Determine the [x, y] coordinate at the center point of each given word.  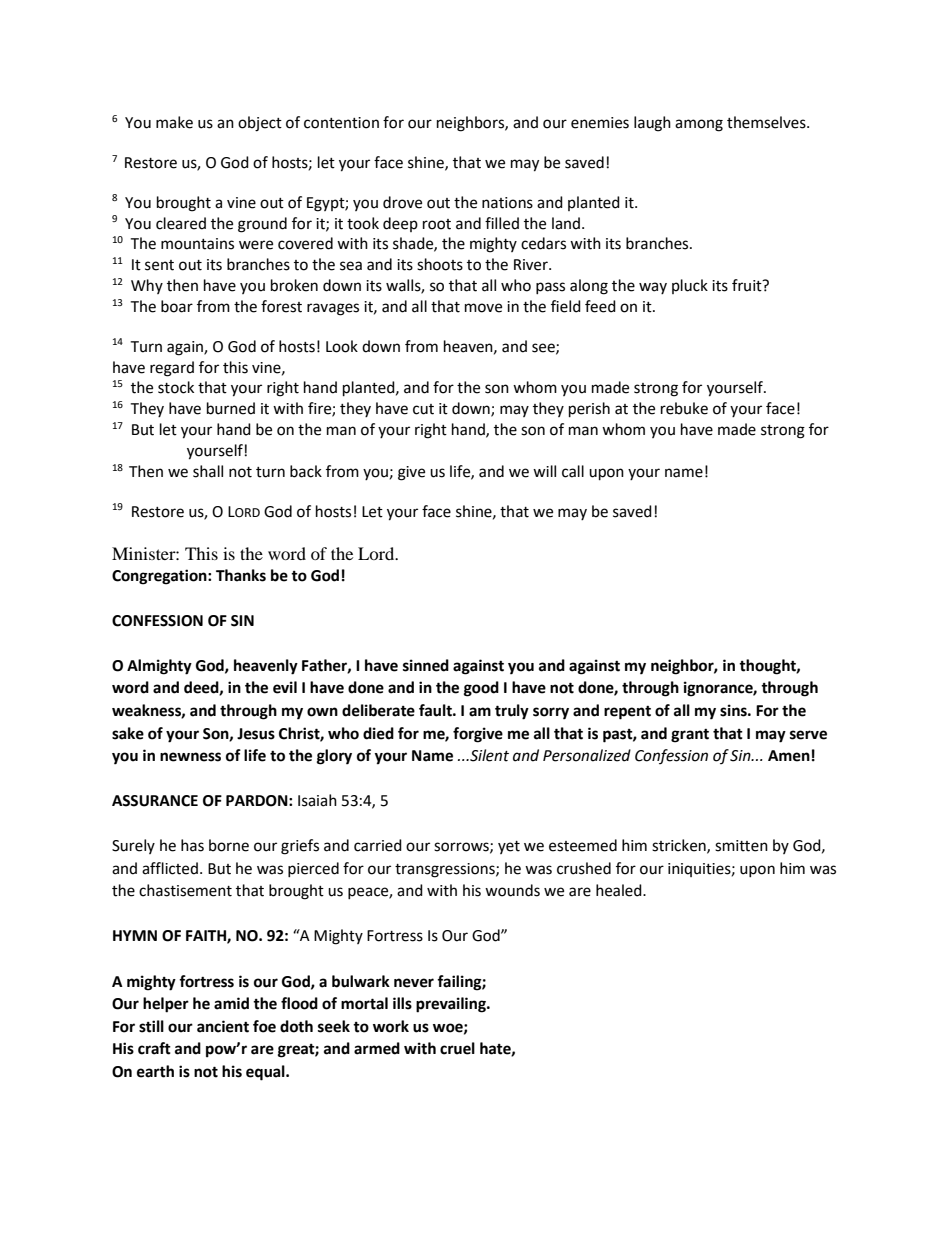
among [699, 125]
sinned [426, 665]
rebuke [684, 408]
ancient [223, 1026]
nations [507, 203]
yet [509, 847]
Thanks [241, 575]
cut [423, 409]
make [174, 122]
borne [229, 845]
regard [172, 369]
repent [627, 713]
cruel [457, 1048]
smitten [741, 846]
